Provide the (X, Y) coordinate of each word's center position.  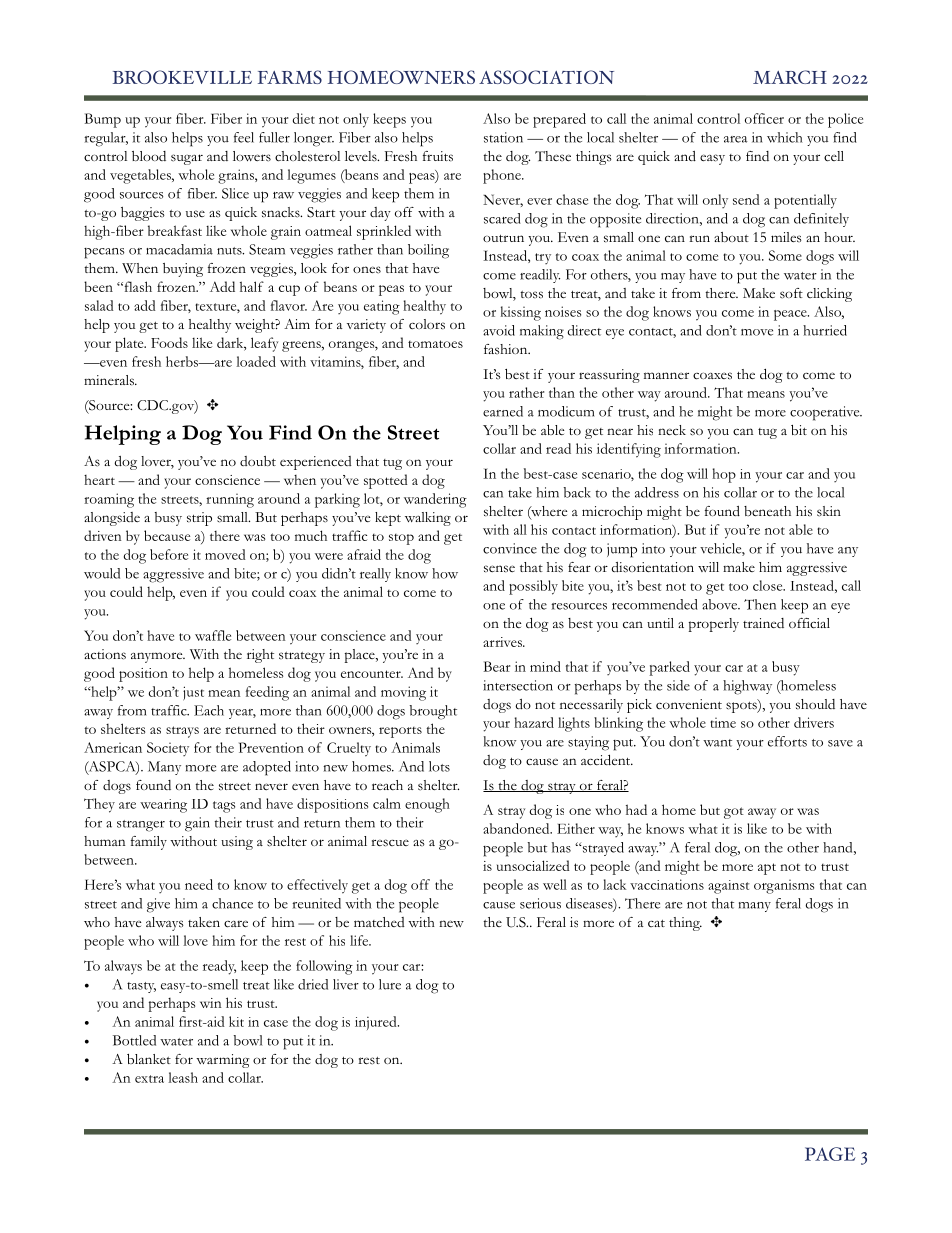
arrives (503, 642)
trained (763, 623)
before (169, 554)
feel (244, 137)
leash (183, 1077)
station (503, 137)
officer (764, 118)
